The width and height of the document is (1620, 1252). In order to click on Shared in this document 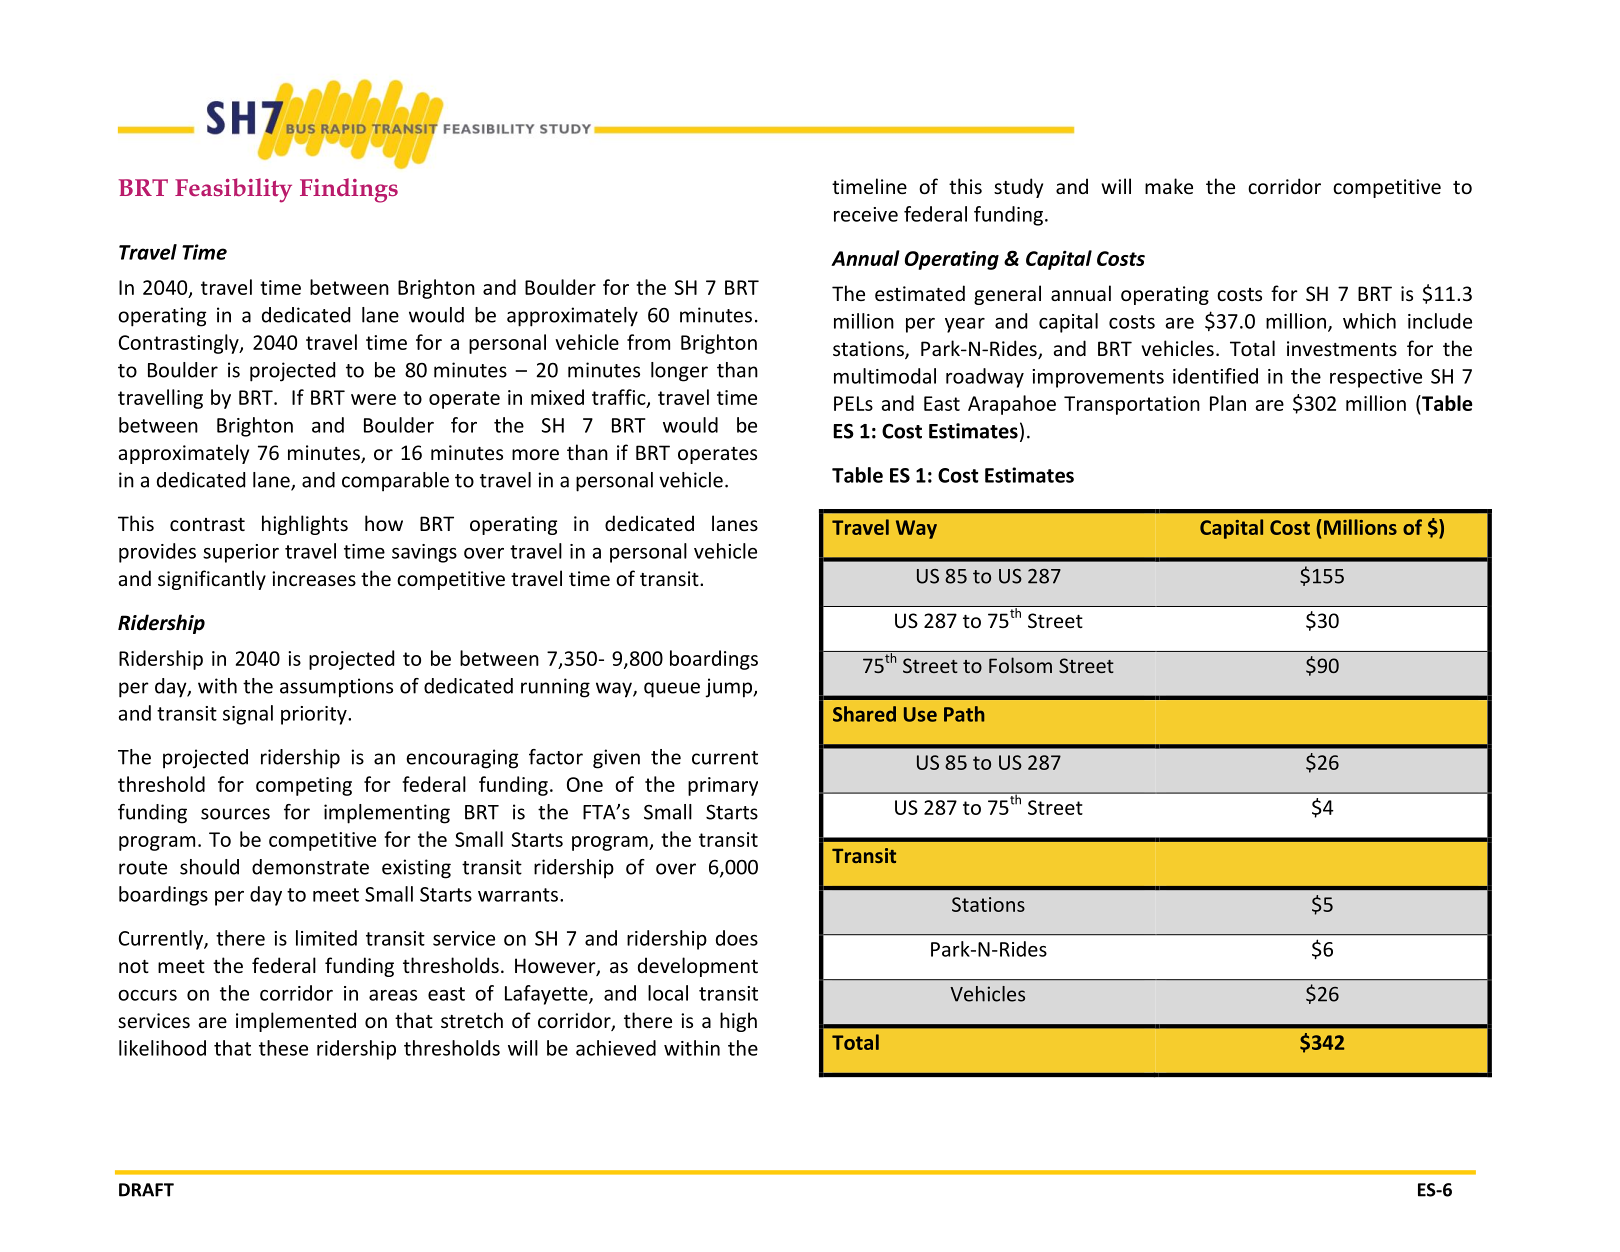, I will do `click(864, 714)`.
